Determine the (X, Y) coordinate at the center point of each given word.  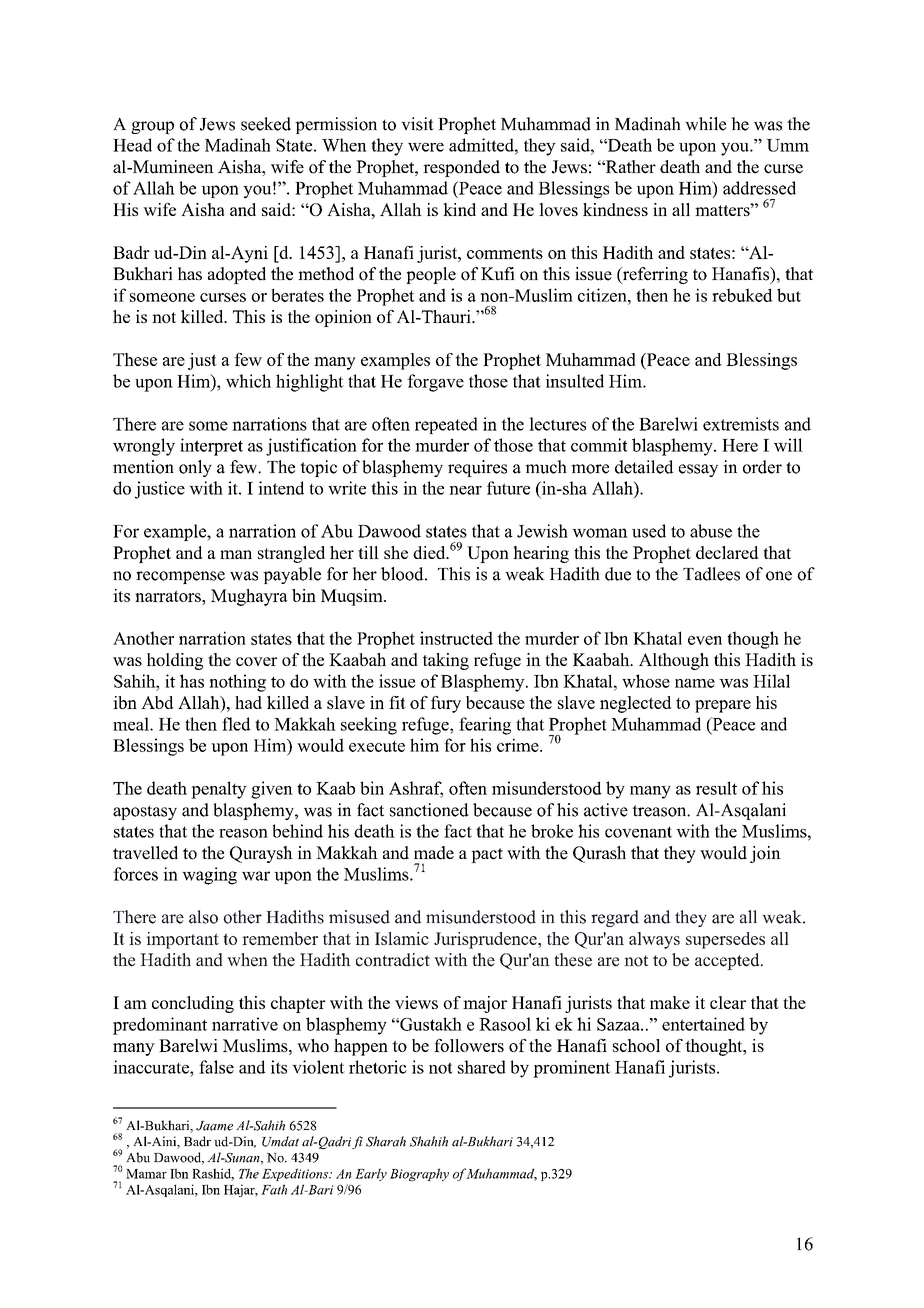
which (248, 381)
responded (461, 168)
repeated (446, 425)
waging (209, 876)
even (705, 640)
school (636, 1045)
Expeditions (296, 1174)
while (705, 124)
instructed (456, 638)
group (152, 127)
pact (487, 855)
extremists (741, 424)
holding (175, 661)
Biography (419, 1174)
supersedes (725, 940)
